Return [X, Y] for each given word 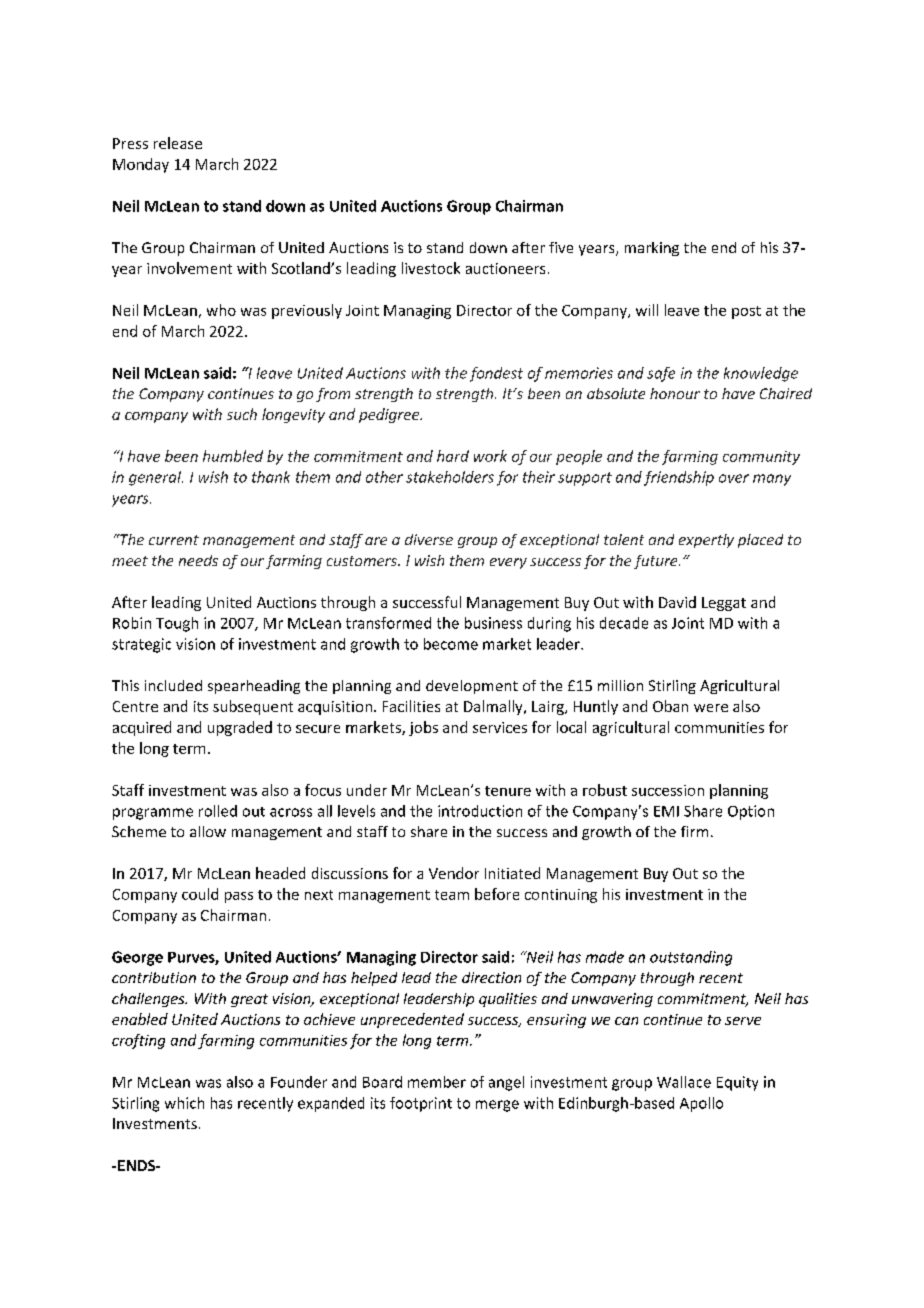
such [242, 414]
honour [675, 393]
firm [694, 831]
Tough [177, 624]
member [437, 1082]
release [178, 143]
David [677, 602]
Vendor [454, 873]
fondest [496, 374]
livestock [431, 268]
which [184, 1103]
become [451, 644]
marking [652, 249]
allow [208, 831]
